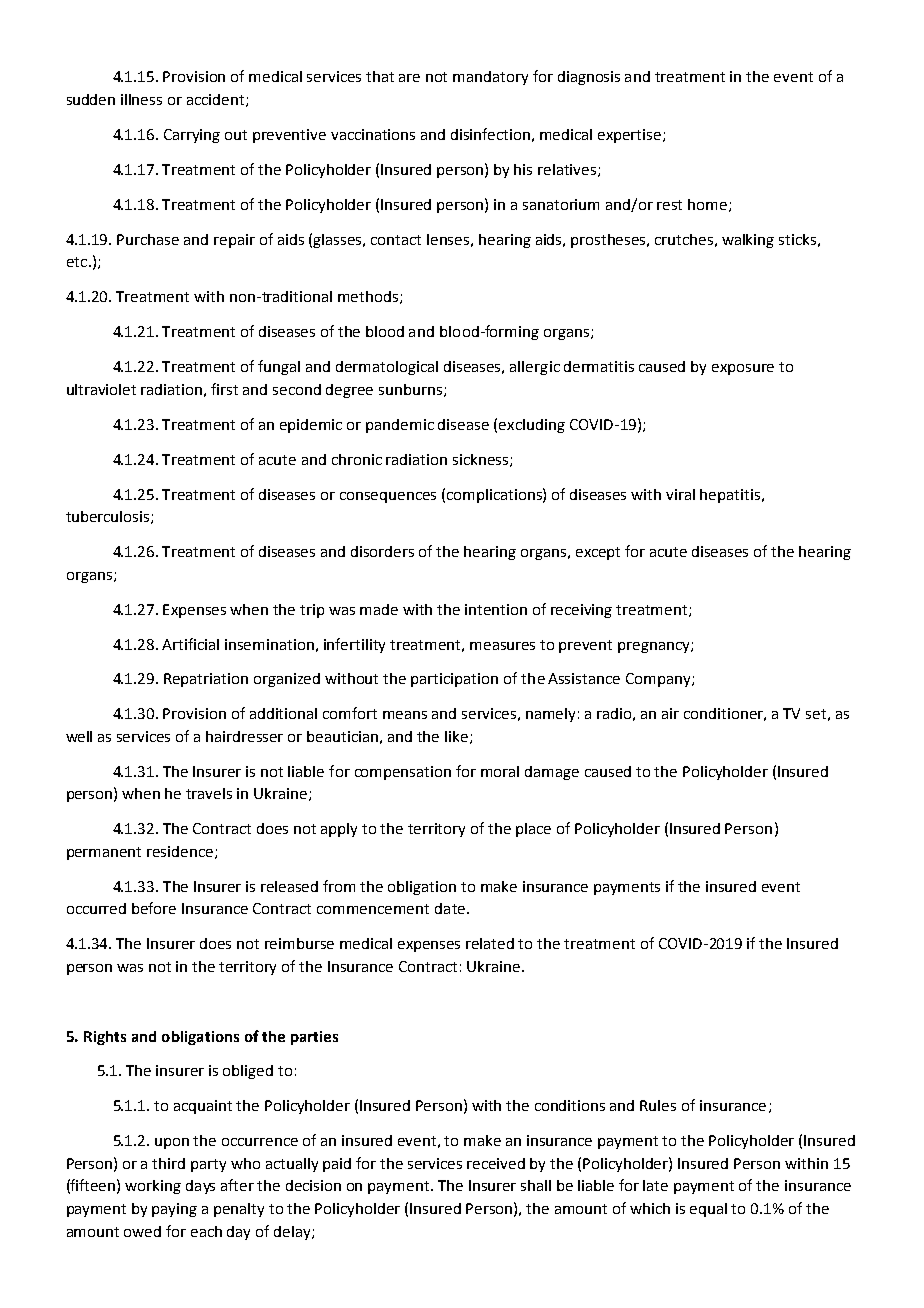 This screenshot has height=1308, width=924. What do you see at coordinates (680, 494) in the screenshot?
I see `viral` at bounding box center [680, 494].
